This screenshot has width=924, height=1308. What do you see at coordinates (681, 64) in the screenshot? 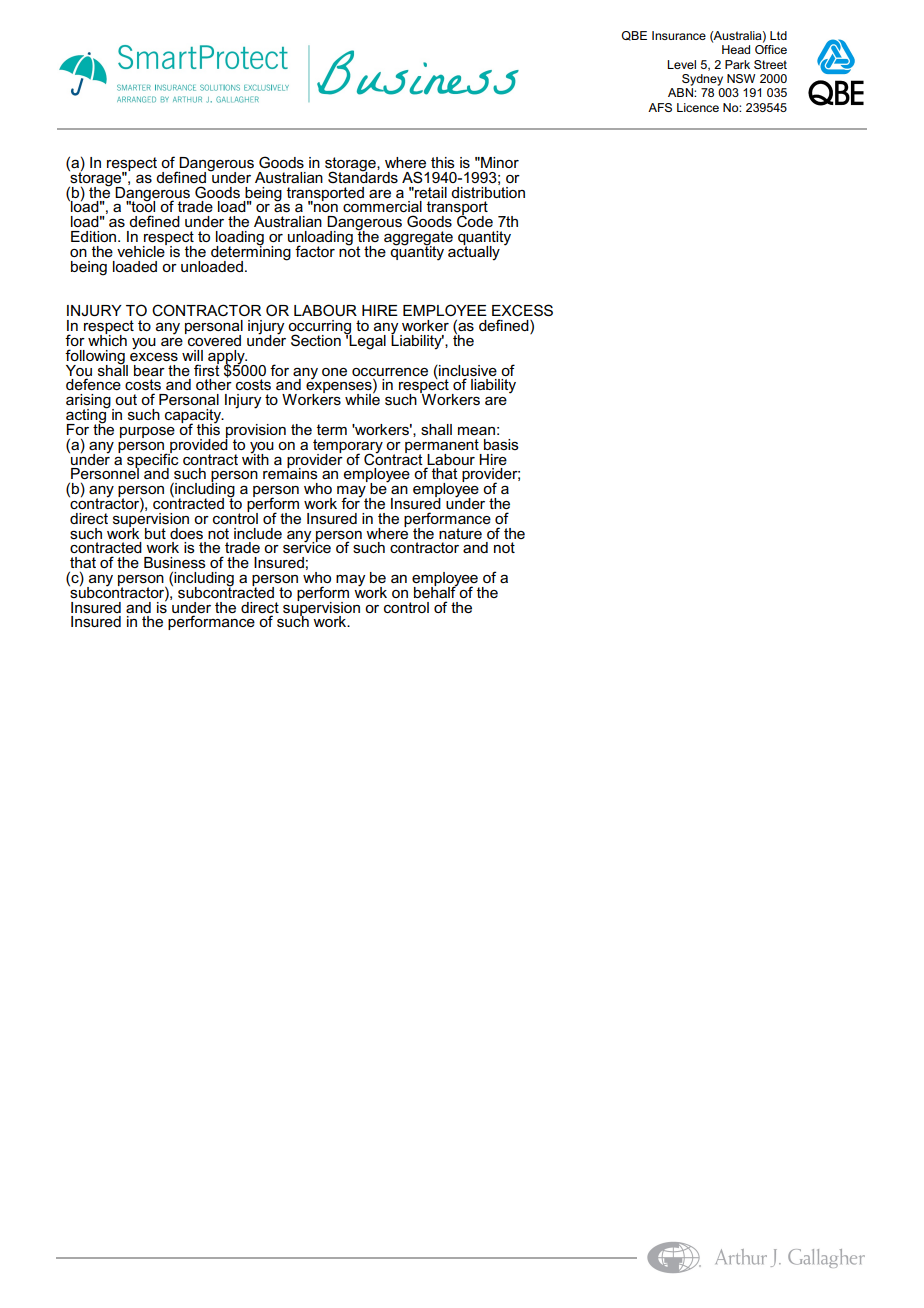
I see `Level` at bounding box center [681, 64].
